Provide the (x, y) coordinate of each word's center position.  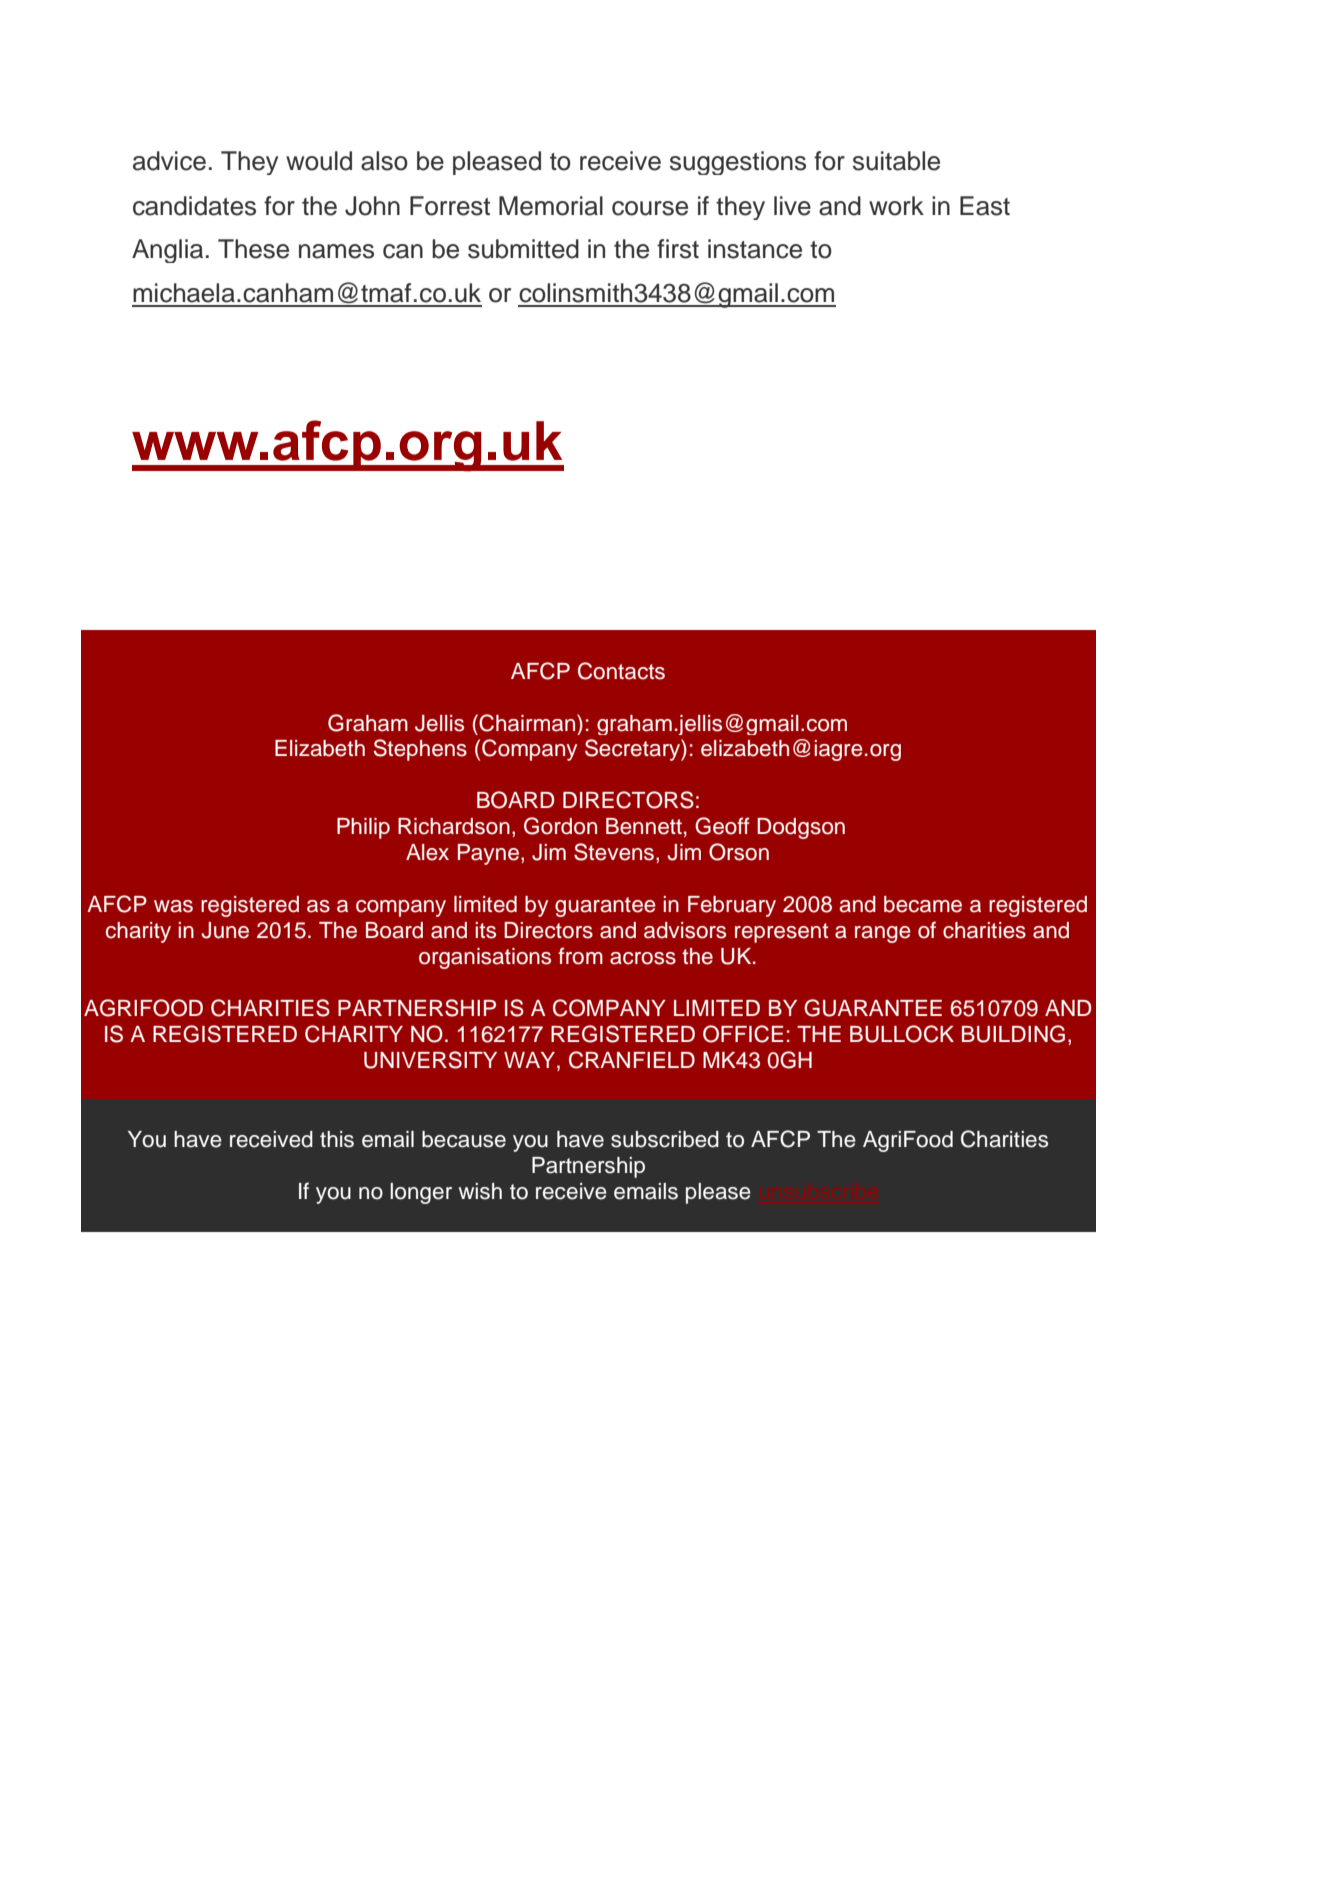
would (319, 161)
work (896, 206)
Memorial (551, 206)
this (337, 1139)
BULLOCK (902, 1034)
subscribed (665, 1139)
